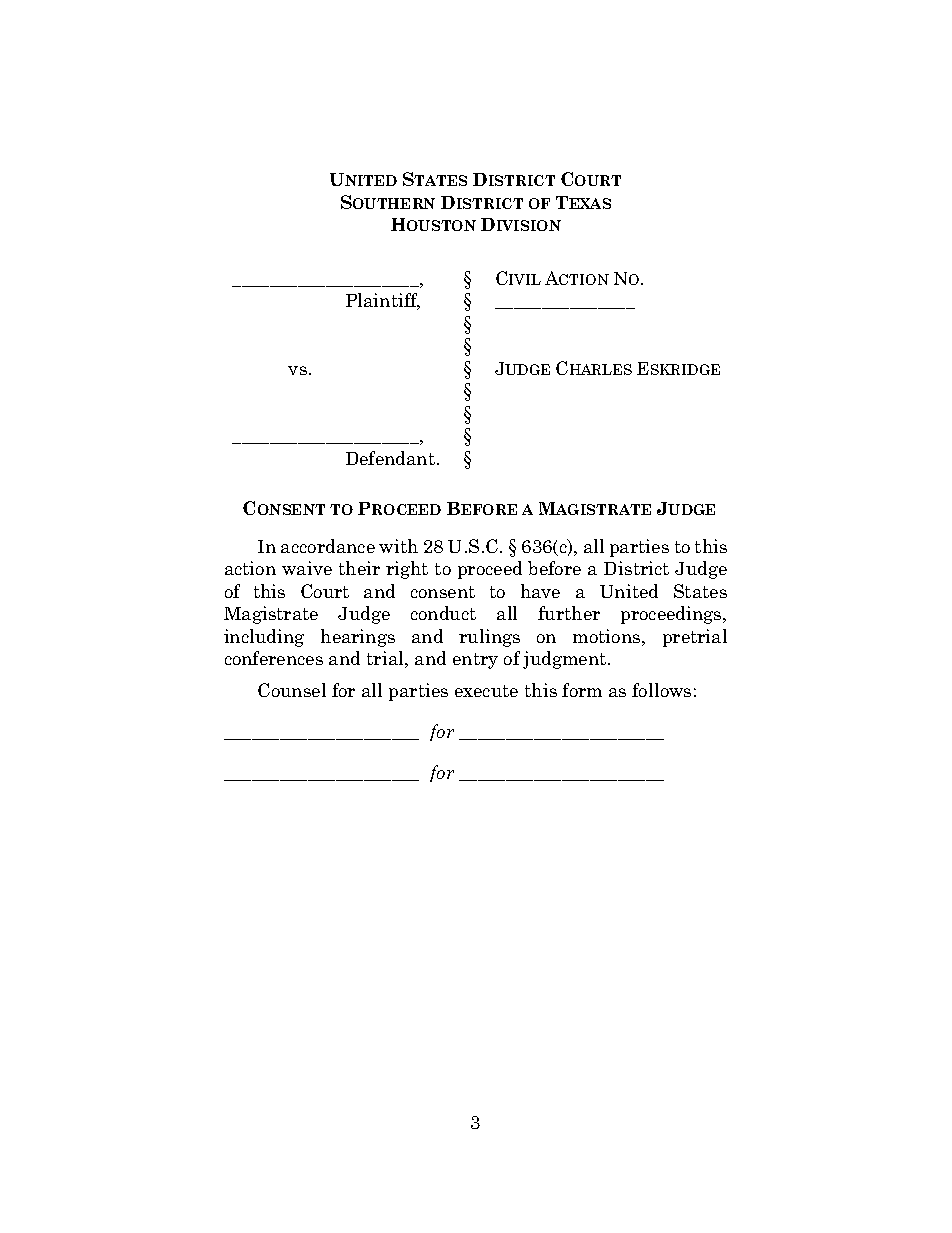 Image resolution: width=952 pixels, height=1233 pixels. What do you see at coordinates (398, 546) in the screenshot?
I see `with` at bounding box center [398, 546].
